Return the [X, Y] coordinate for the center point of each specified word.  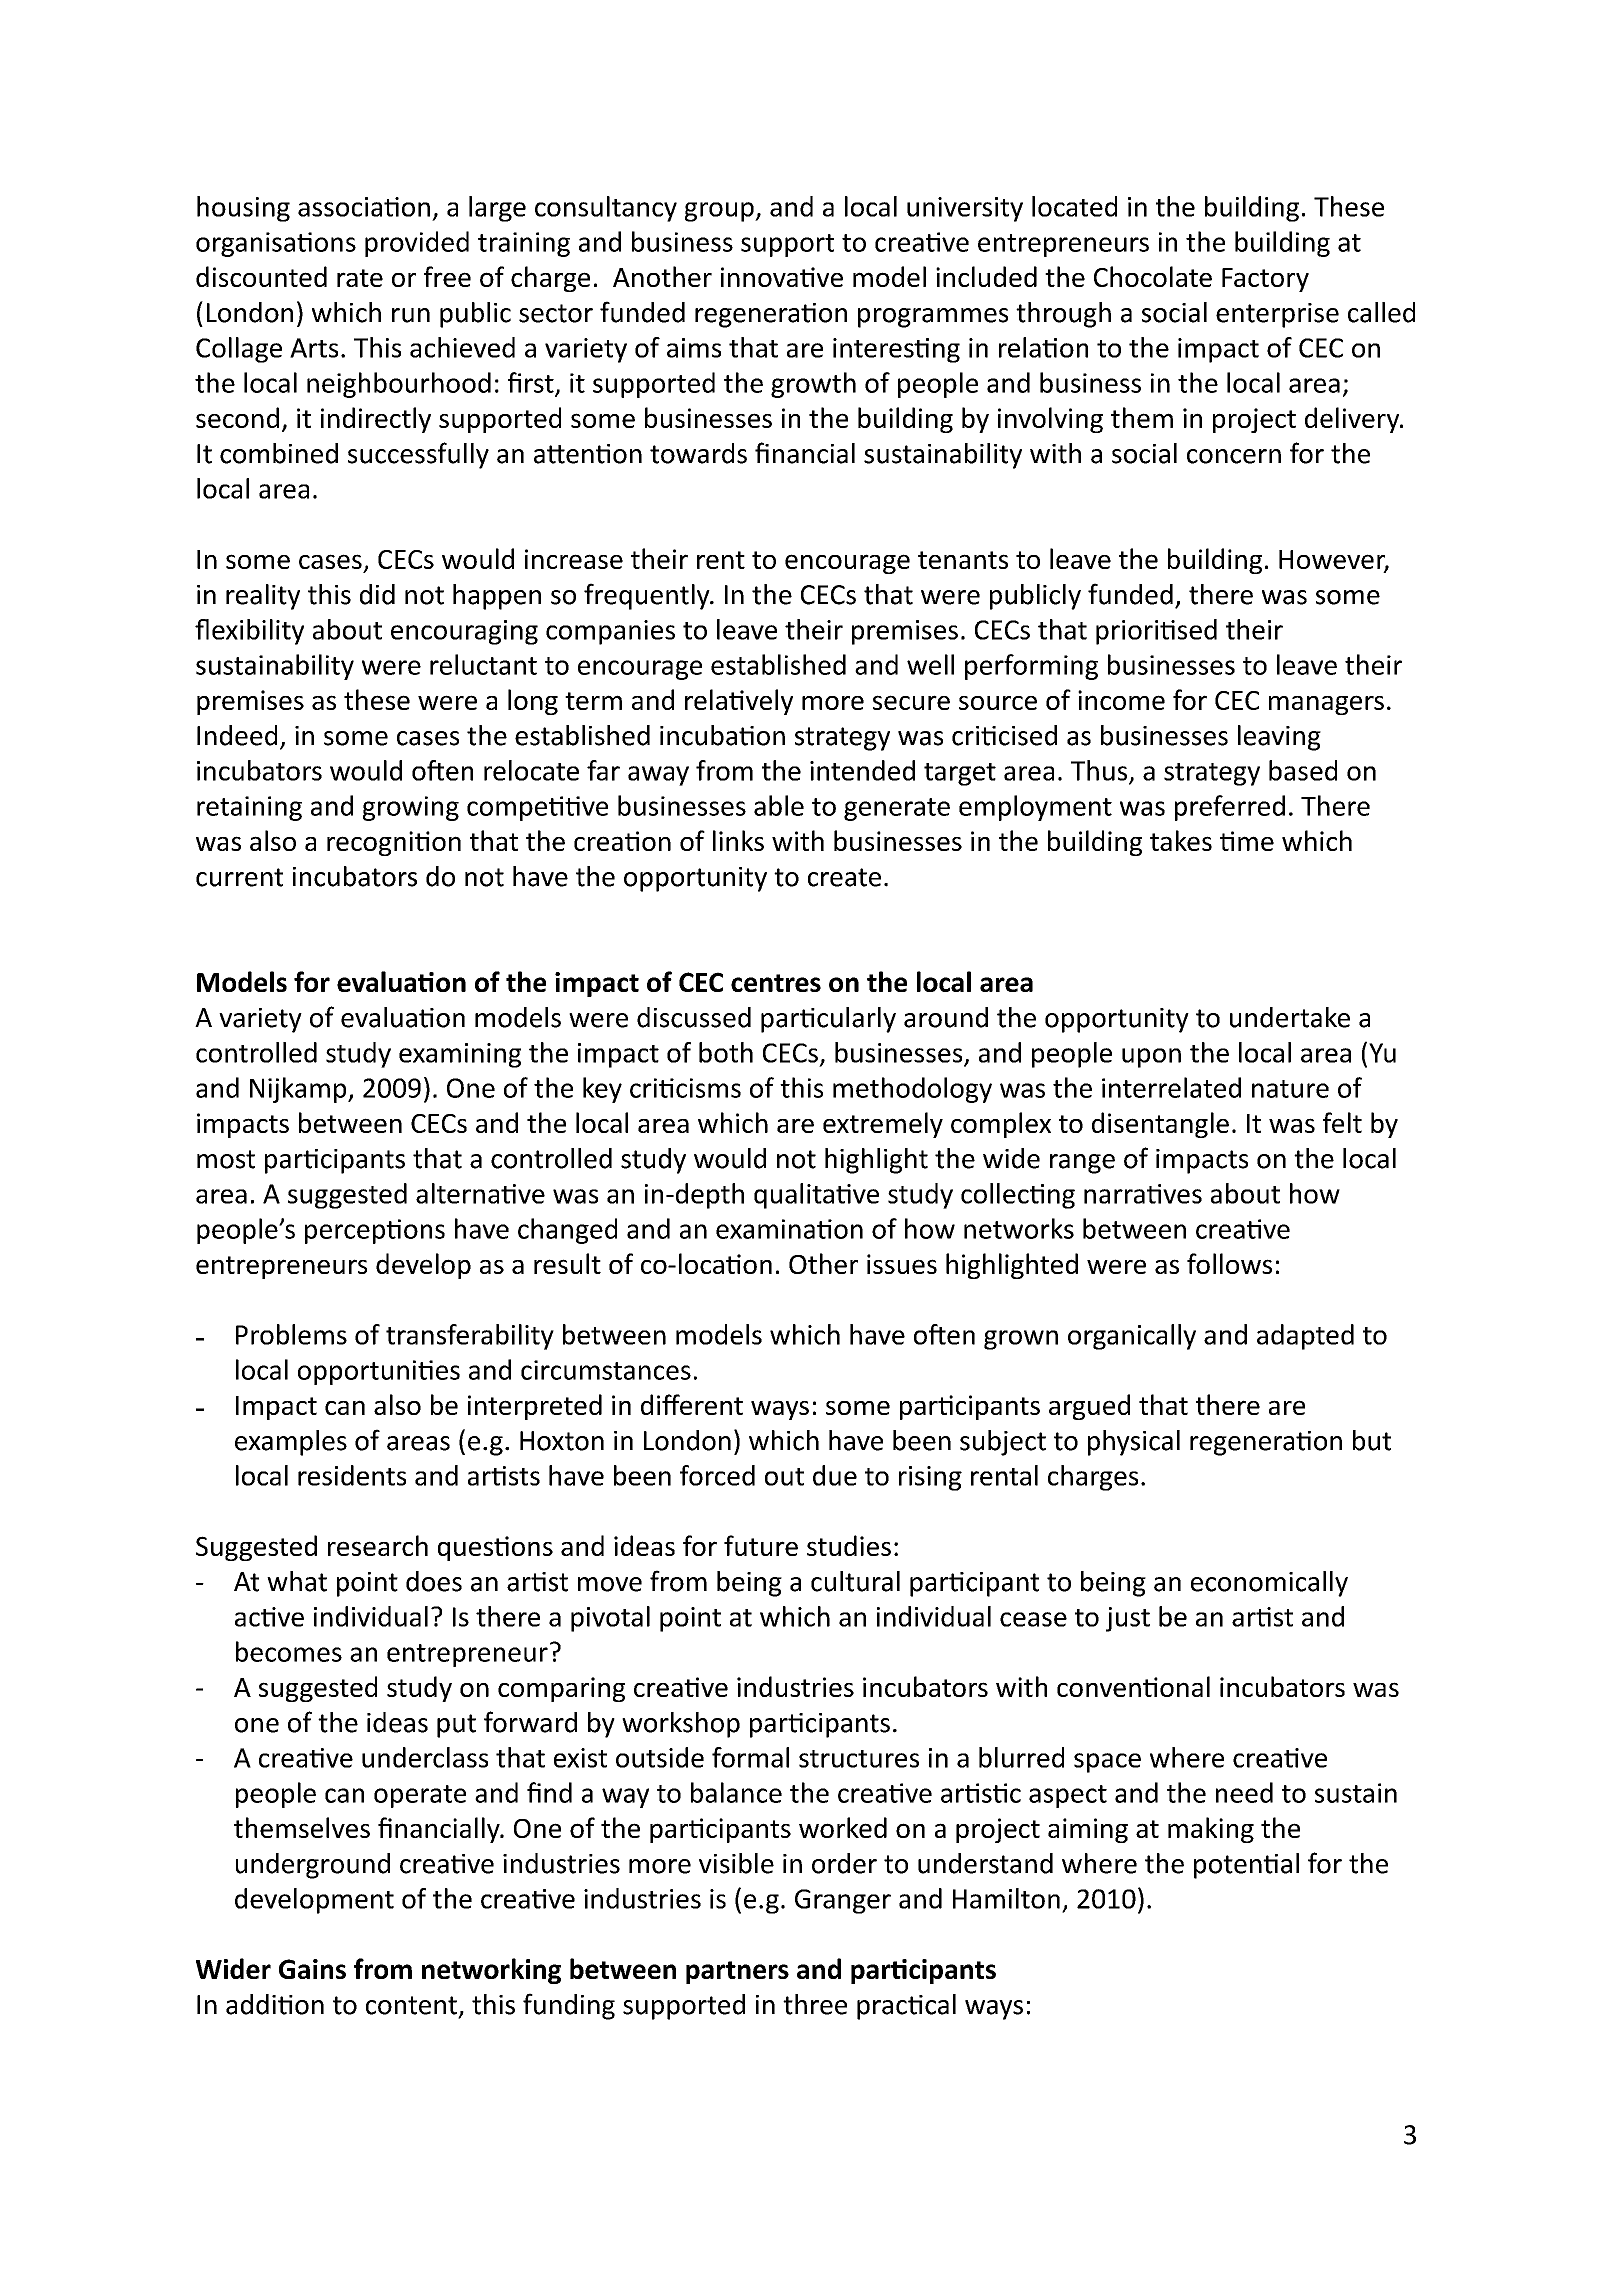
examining [460, 1055]
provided [417, 244]
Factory [1265, 280]
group [720, 212]
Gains [312, 1969]
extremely [883, 1125]
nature [1290, 1089]
